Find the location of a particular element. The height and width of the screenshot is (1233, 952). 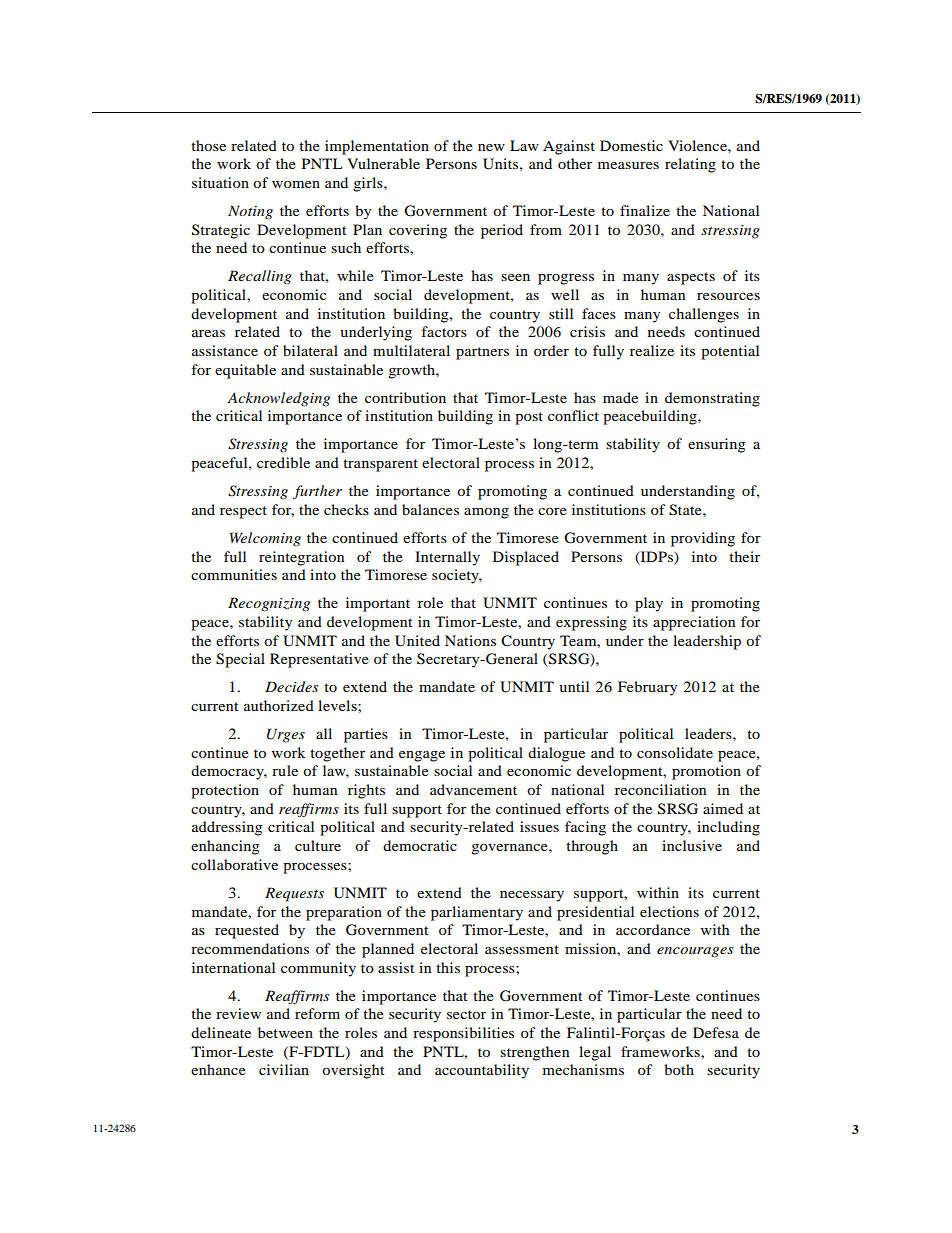

new is located at coordinates (491, 147).
